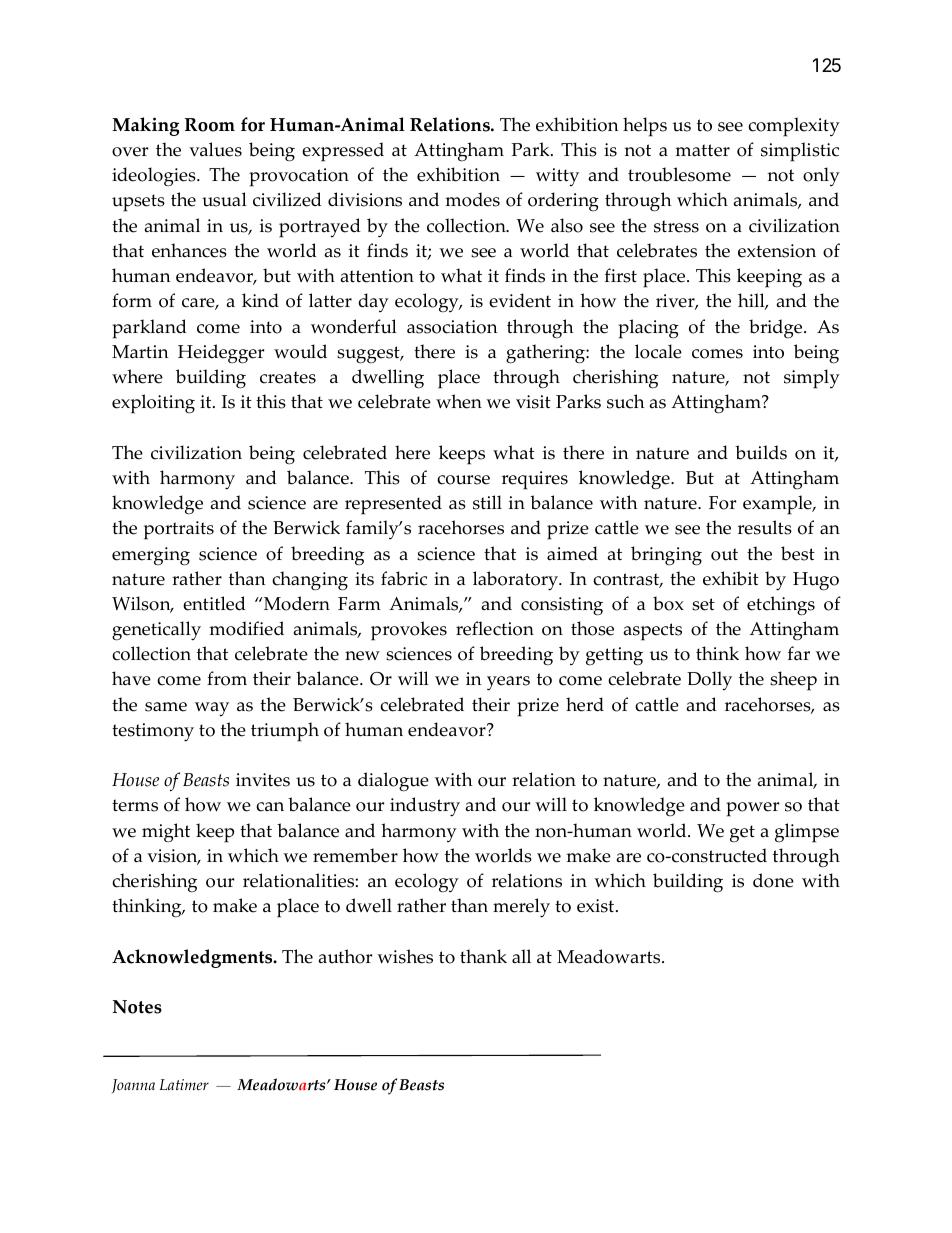 This document has width=952, height=1233. Describe the element at coordinates (752, 809) in the document. I see `power` at that location.
